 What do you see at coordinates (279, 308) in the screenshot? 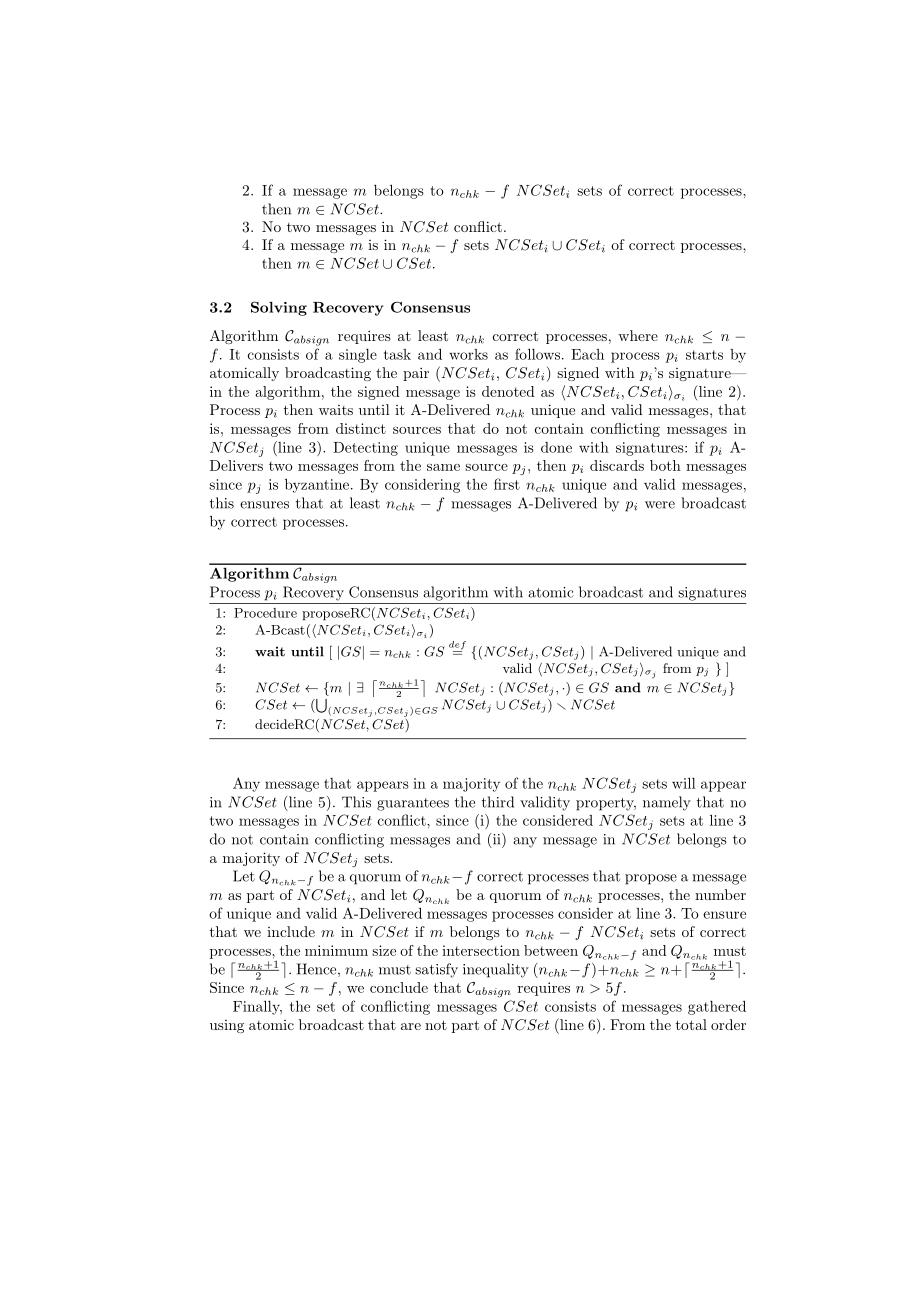
I see `Solving` at bounding box center [279, 308].
